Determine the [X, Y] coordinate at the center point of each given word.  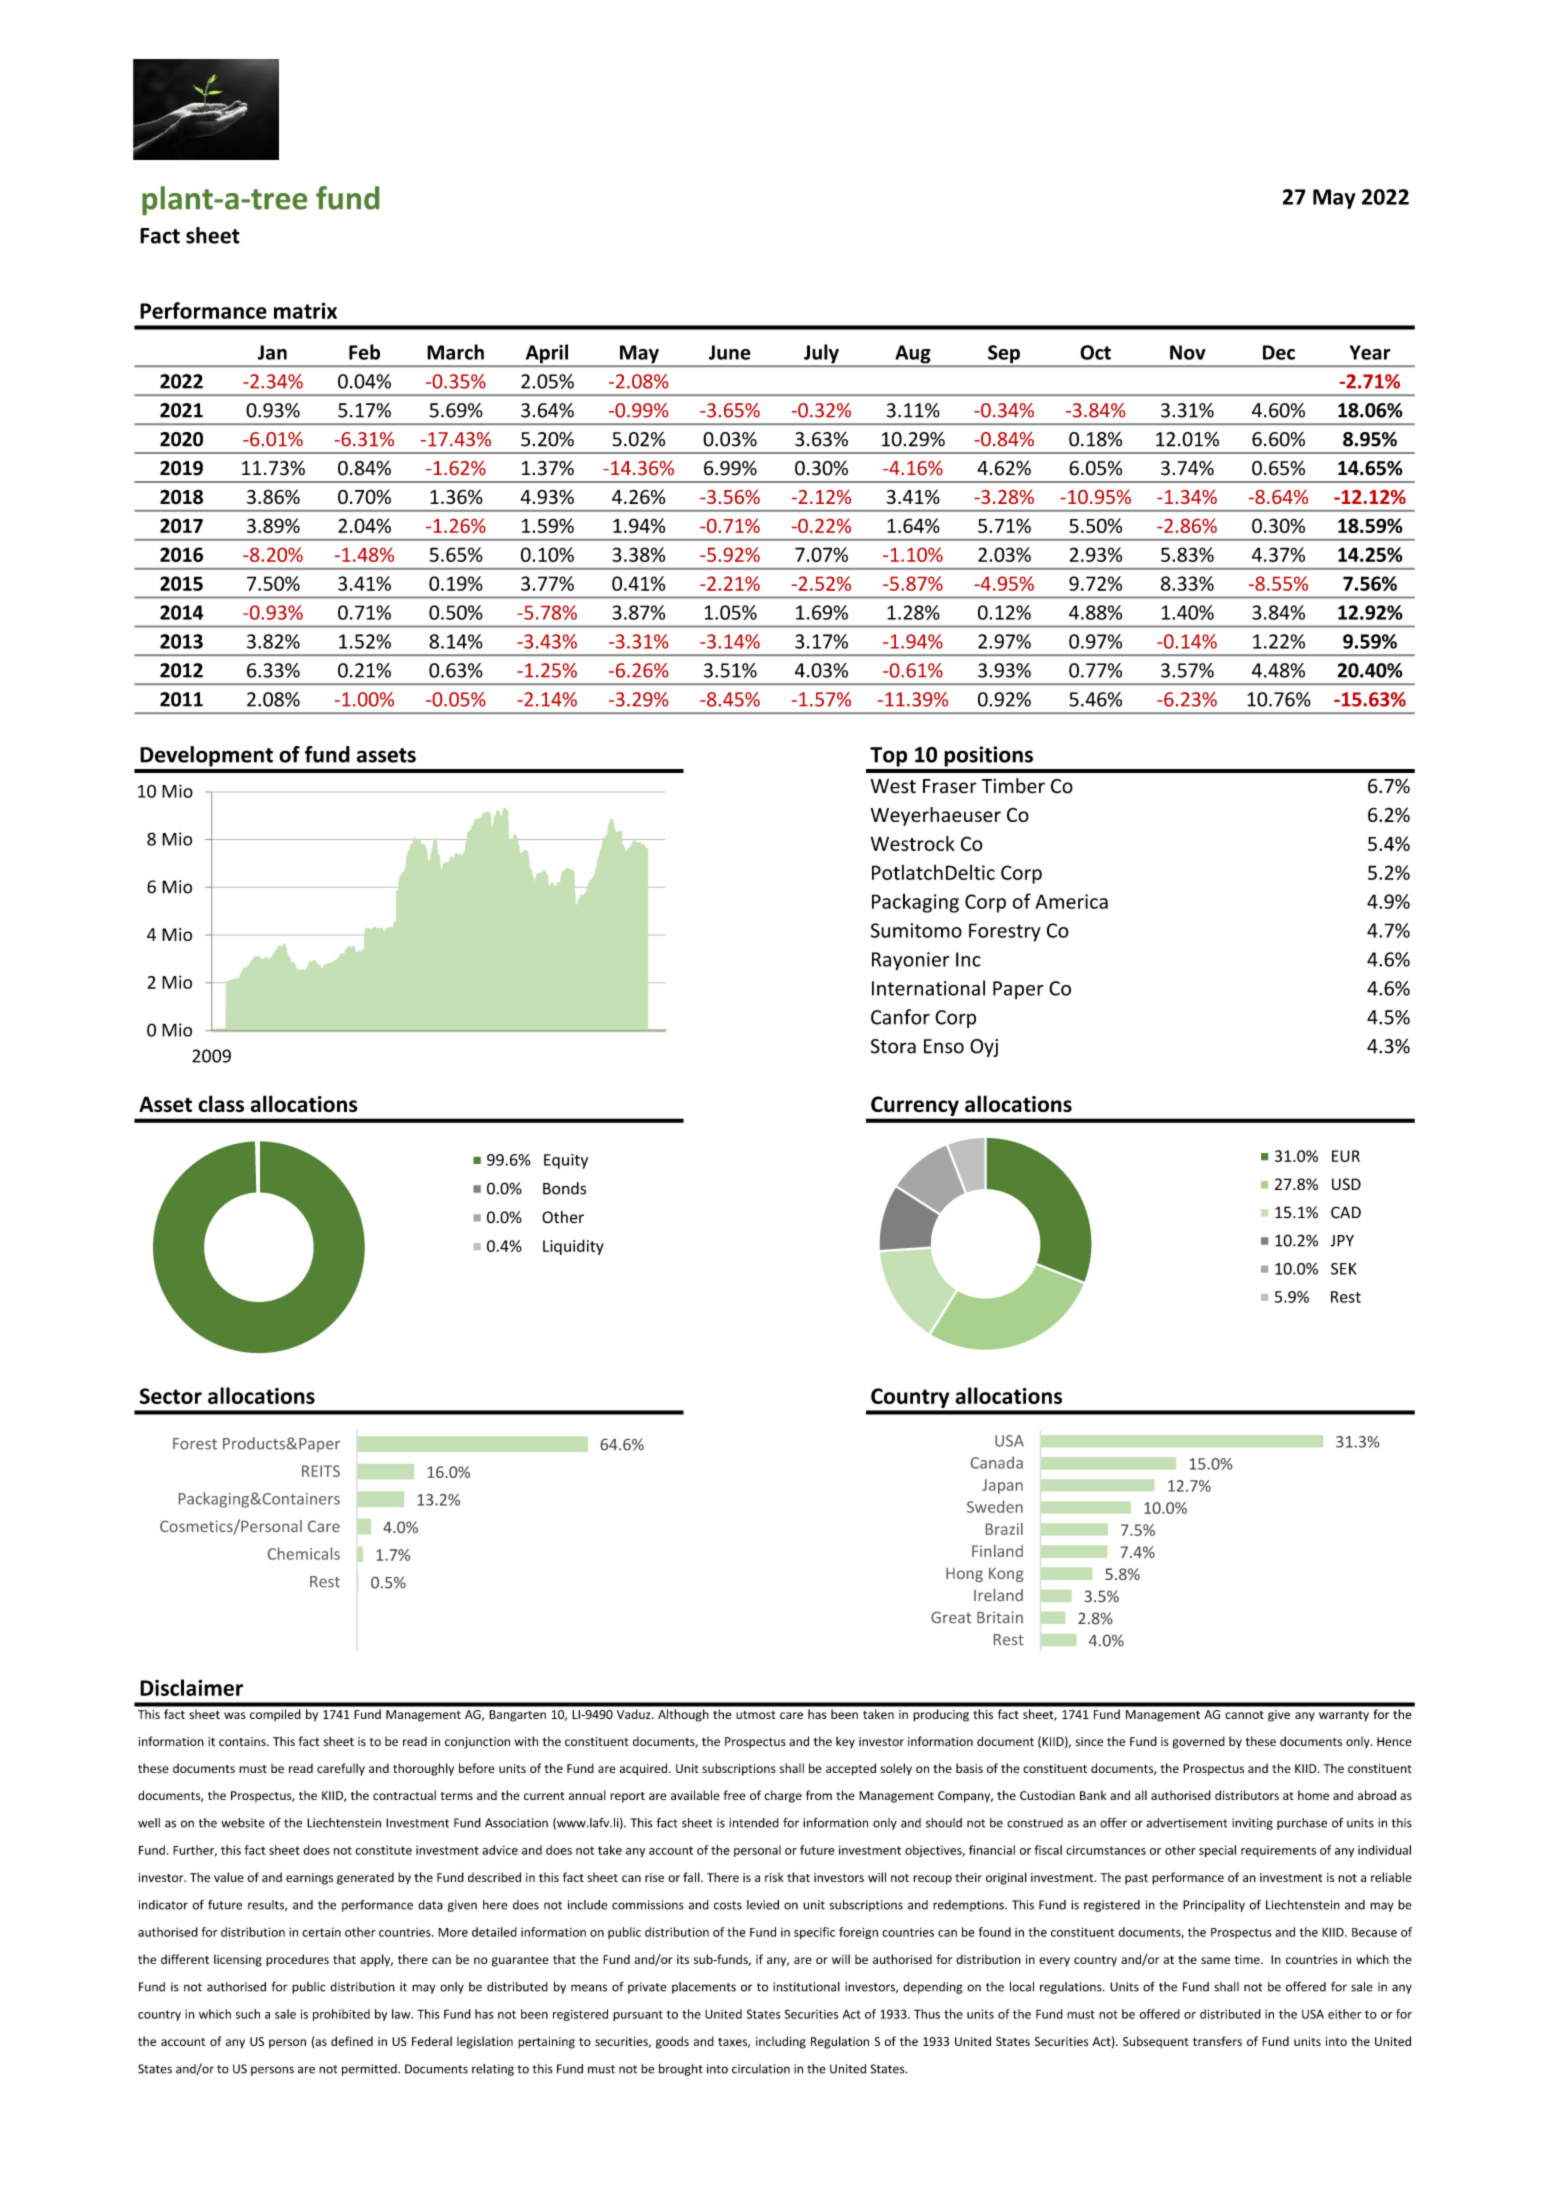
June [730, 352]
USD [1346, 1184]
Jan [272, 352]
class [221, 1104]
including [781, 2042]
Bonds [564, 1188]
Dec [1279, 352]
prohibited [341, 2015]
